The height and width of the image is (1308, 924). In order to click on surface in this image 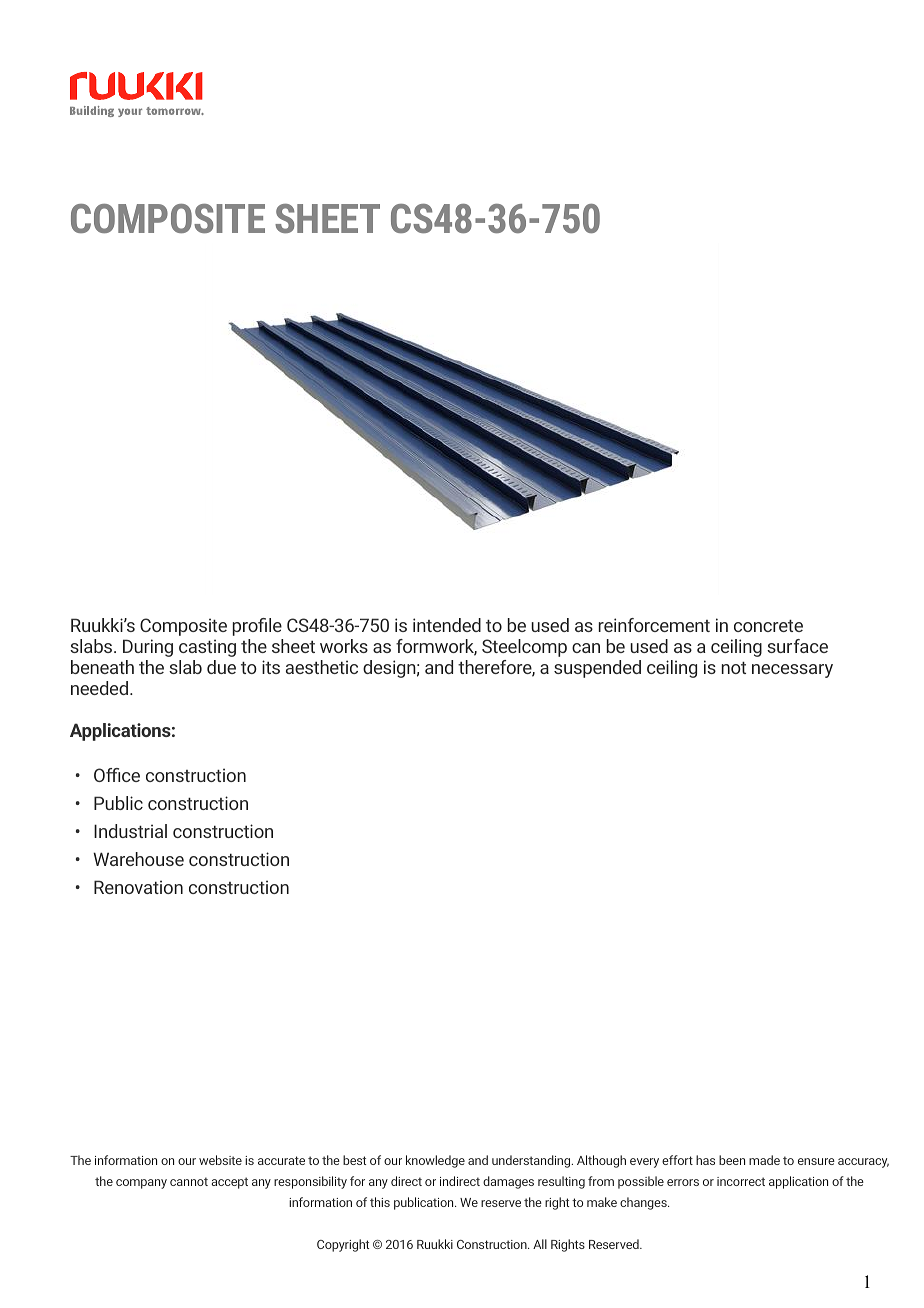, I will do `click(797, 646)`.
